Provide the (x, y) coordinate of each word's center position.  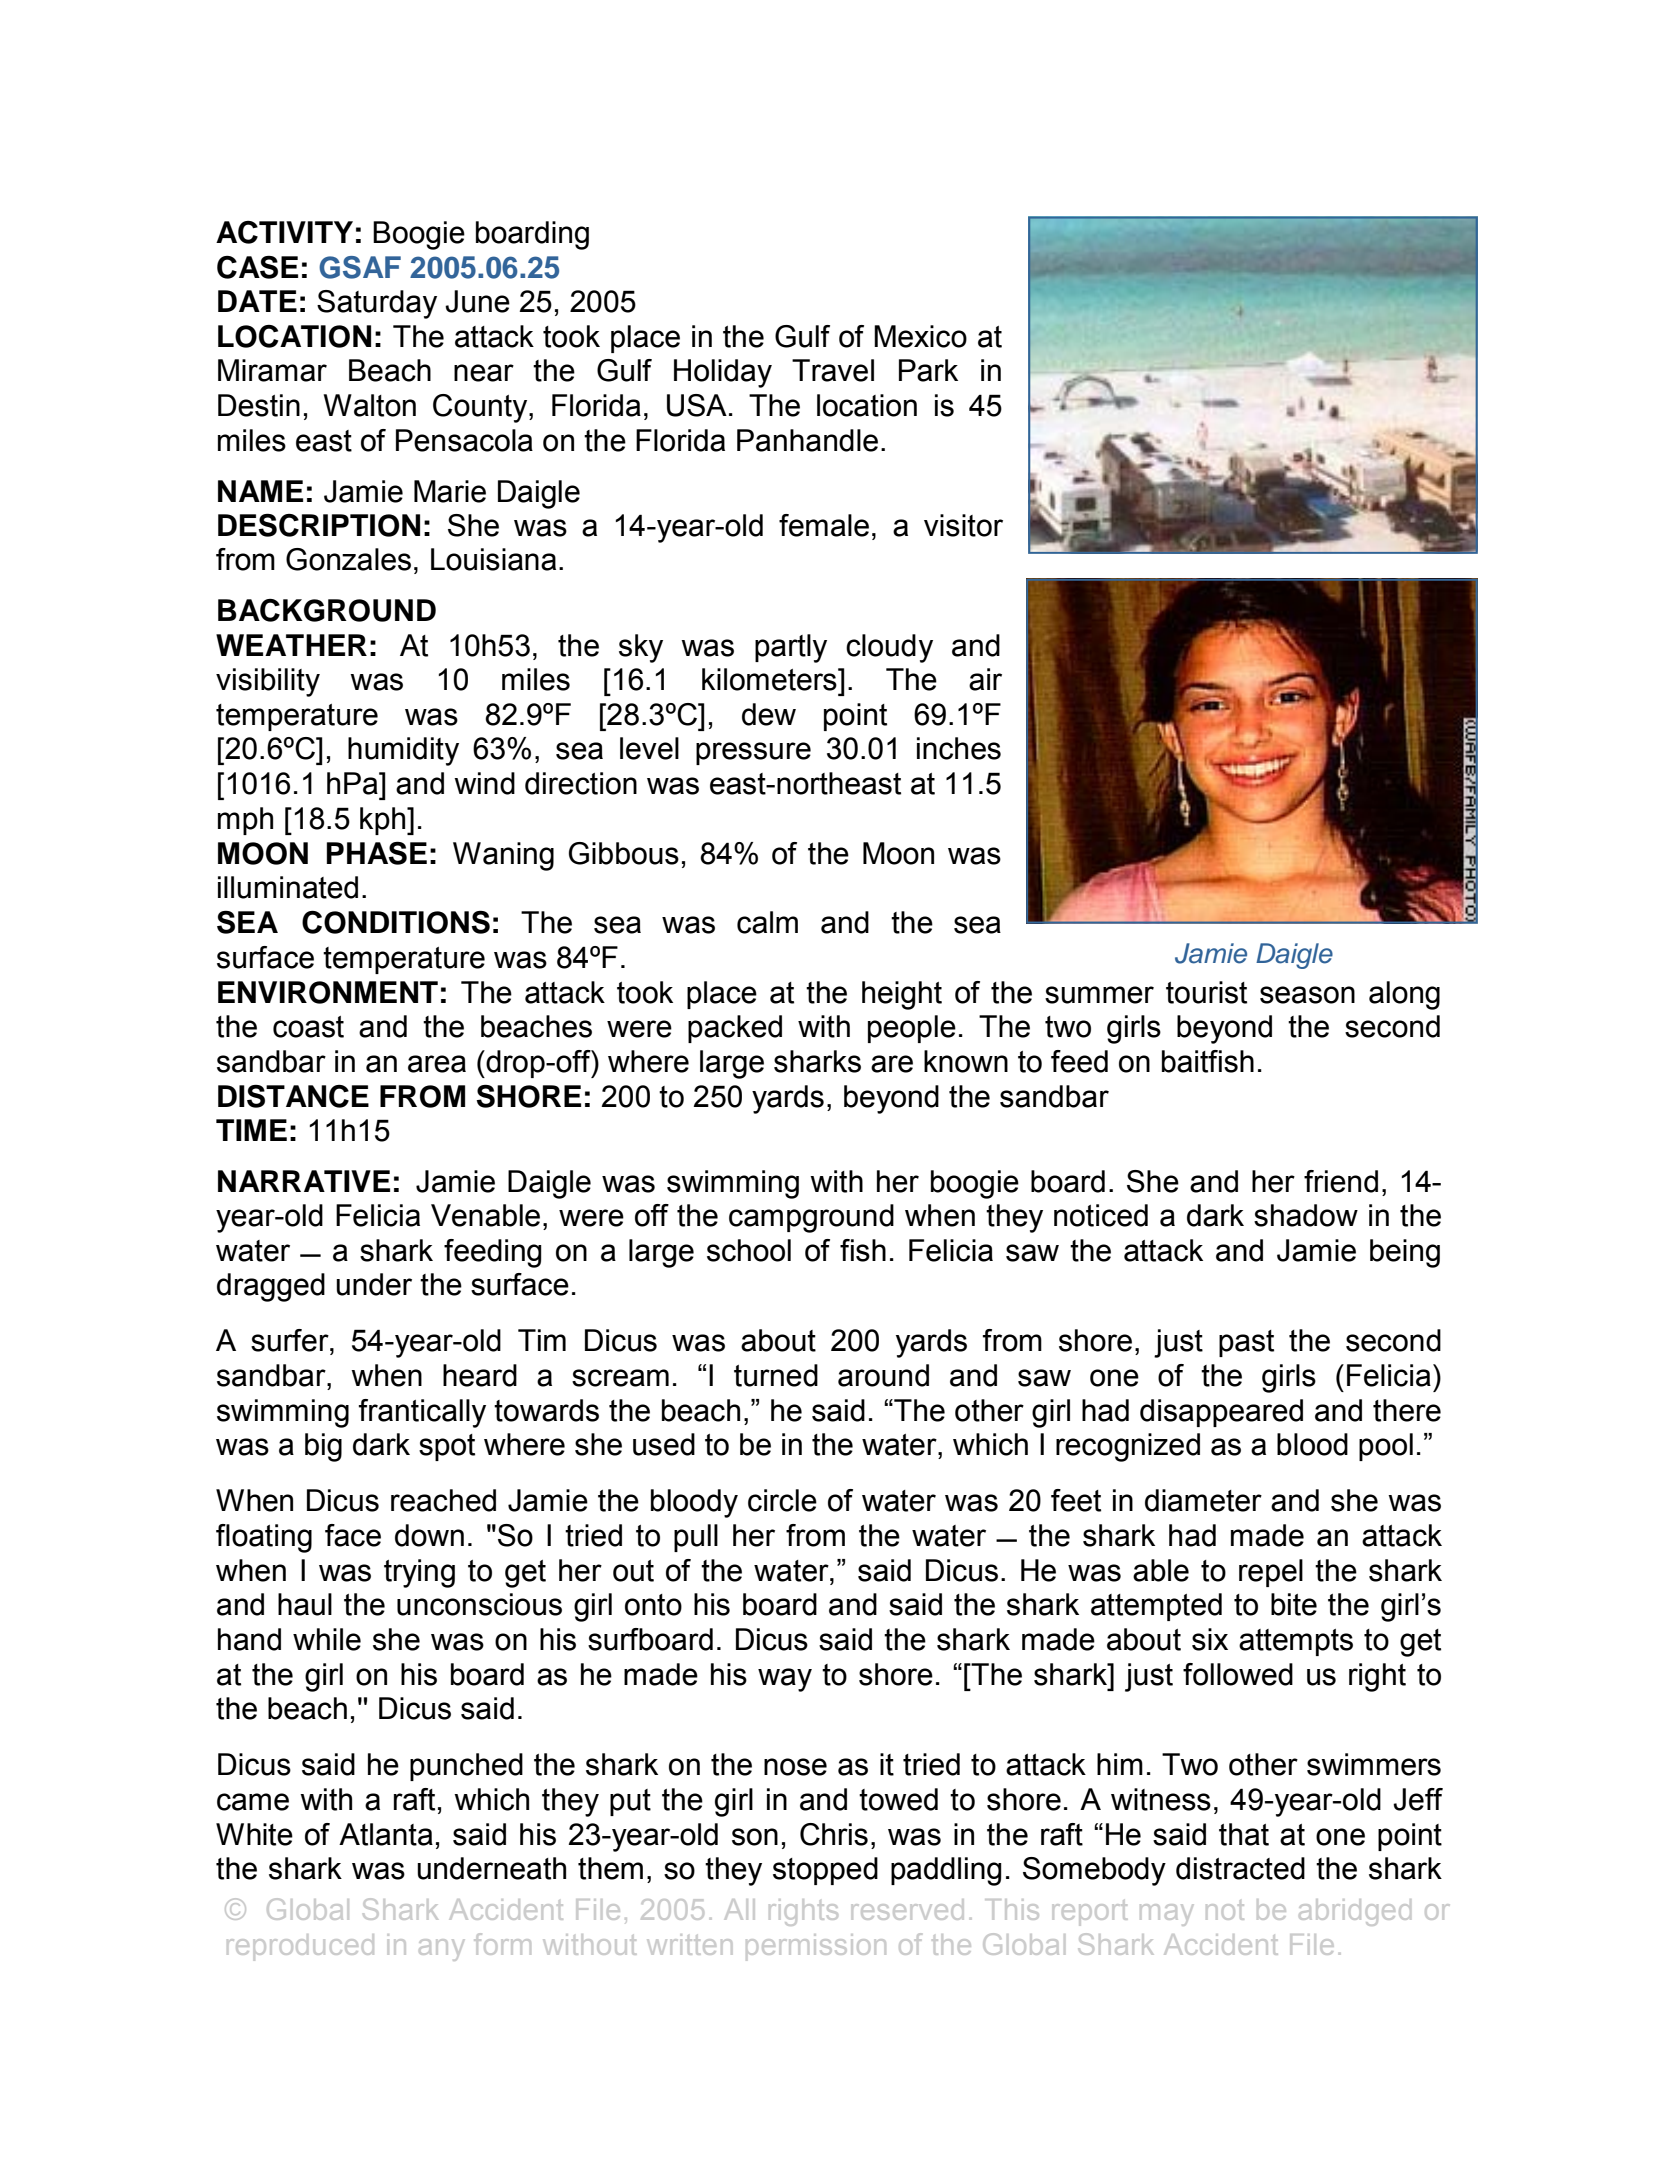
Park (928, 370)
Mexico (920, 336)
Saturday (377, 304)
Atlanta (386, 1834)
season (1307, 995)
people (912, 1029)
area (437, 1064)
